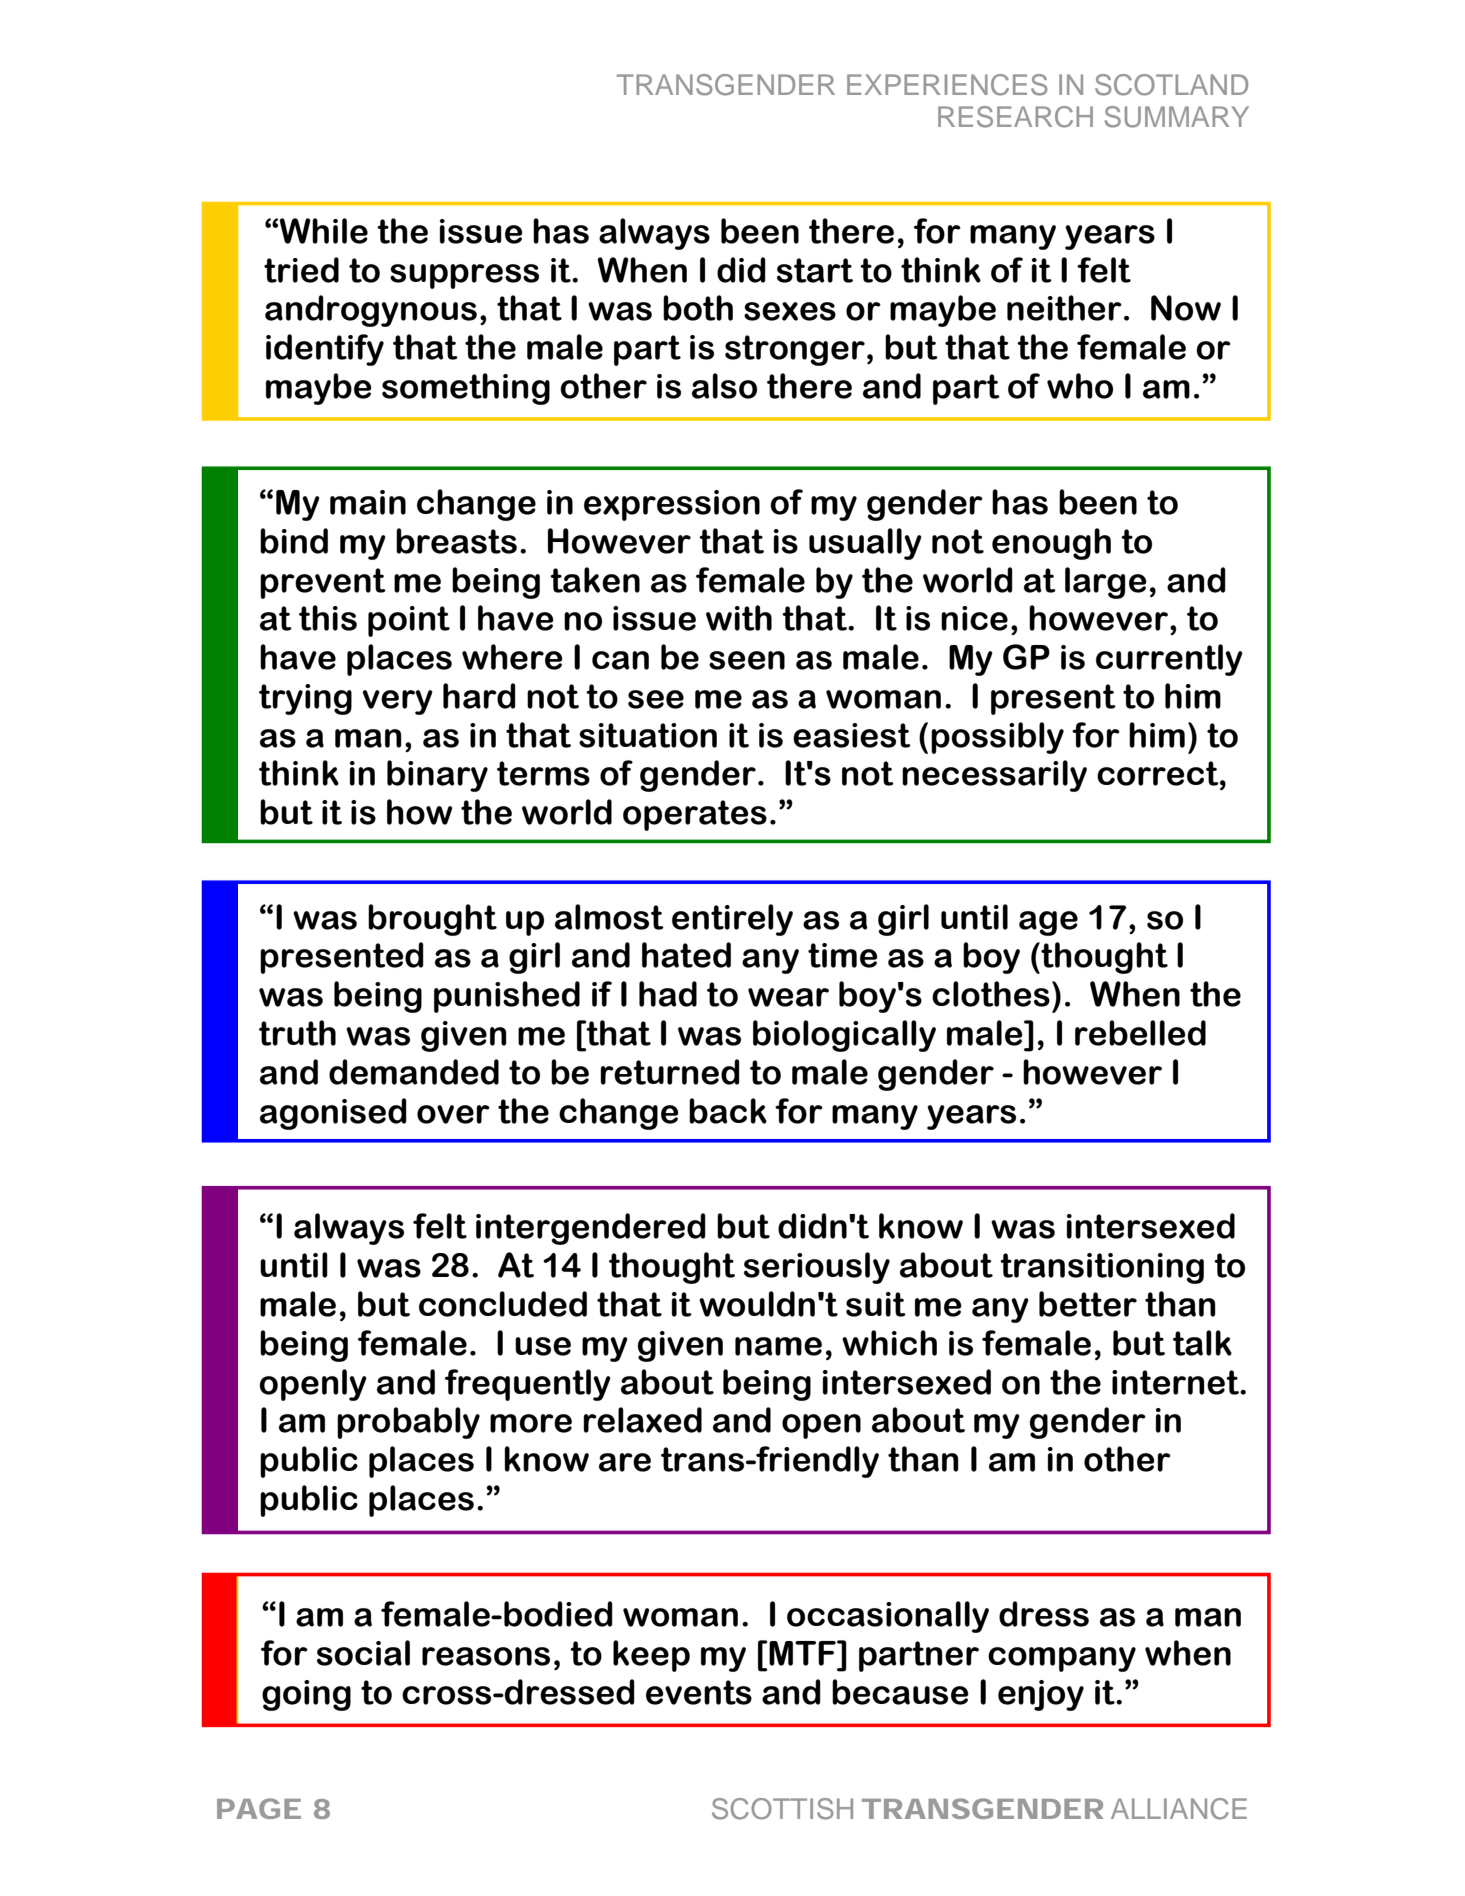 Image resolution: width=1465 pixels, height=1896 pixels. Describe the element at coordinates (778, 1346) in the image. I see `name` at that location.
